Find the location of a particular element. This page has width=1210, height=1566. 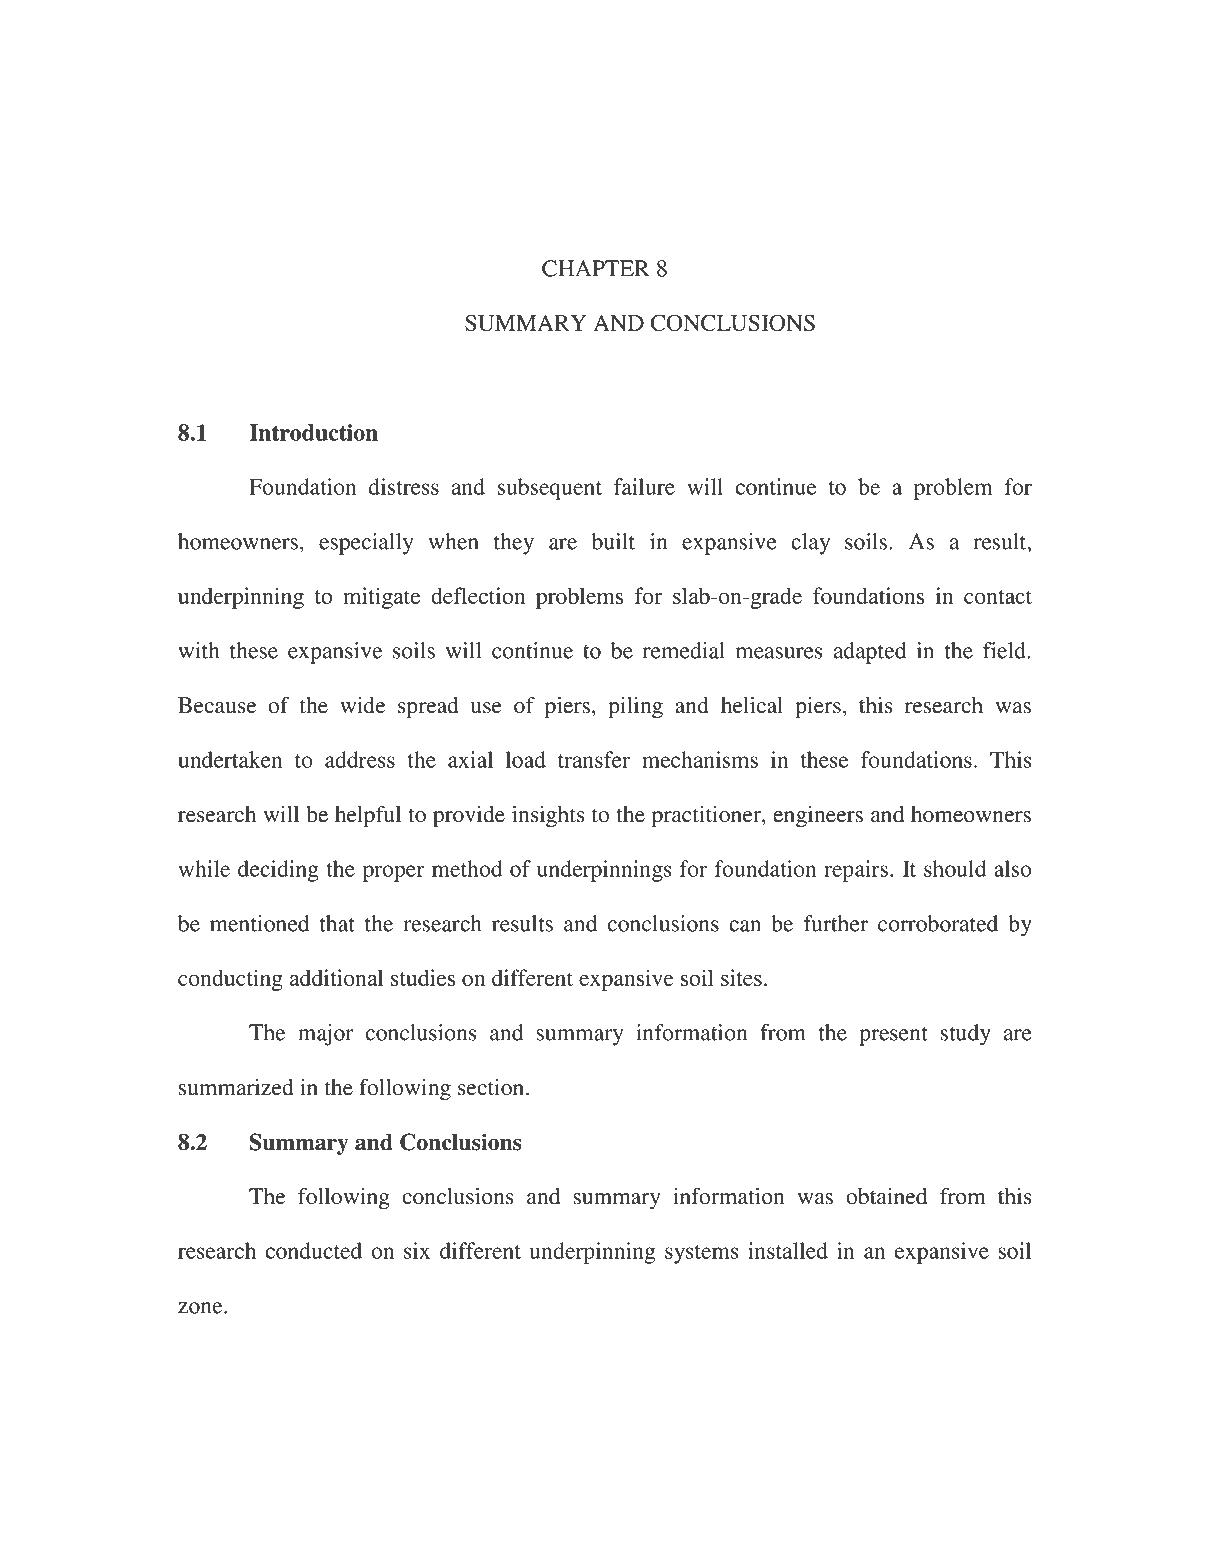

systems is located at coordinates (702, 1254).
